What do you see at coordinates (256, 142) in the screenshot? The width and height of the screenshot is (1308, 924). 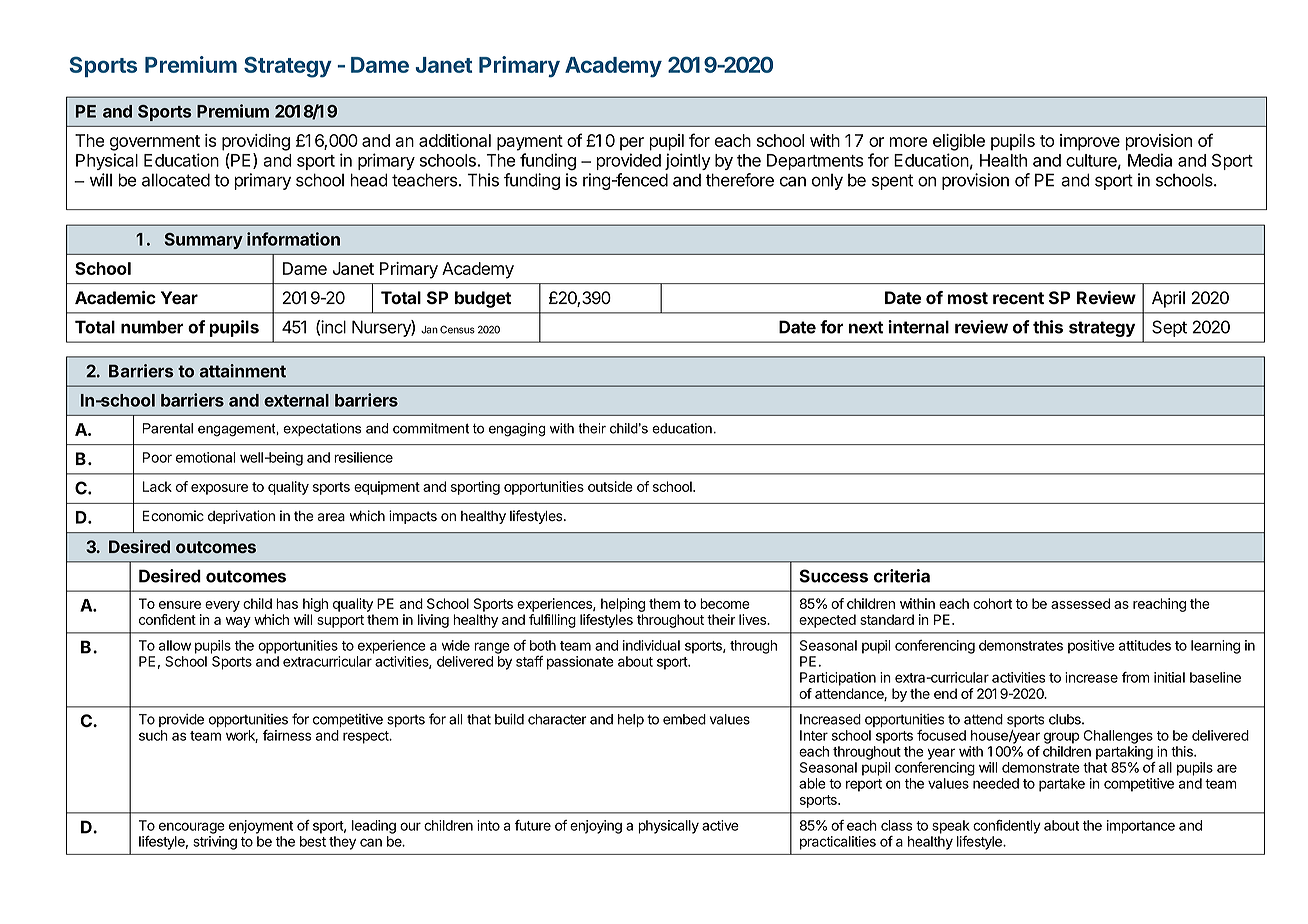 I see `providing` at bounding box center [256, 142].
